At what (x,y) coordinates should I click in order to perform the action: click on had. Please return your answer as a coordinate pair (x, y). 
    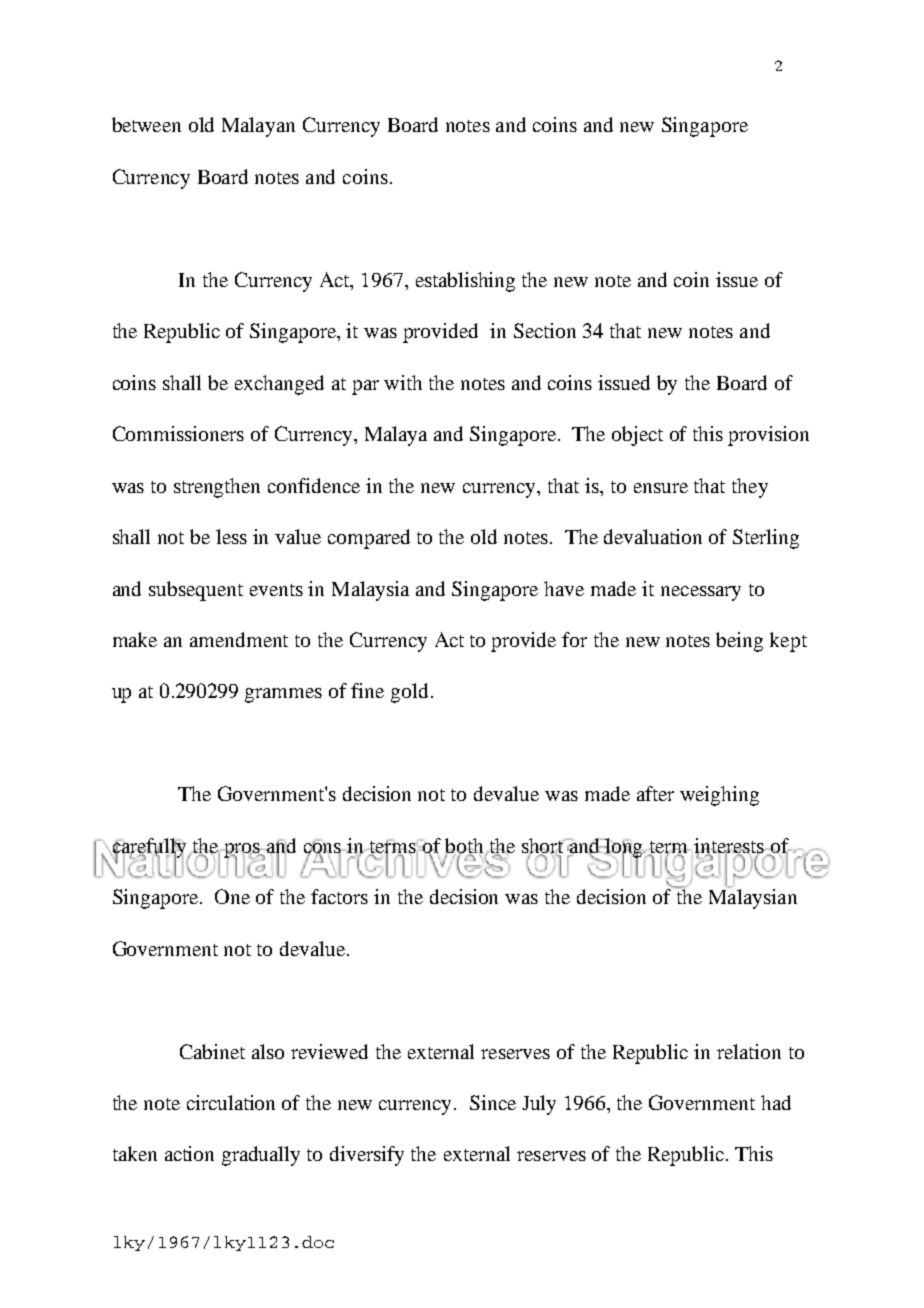
    Looking at the image, I should click on (776, 1102).
